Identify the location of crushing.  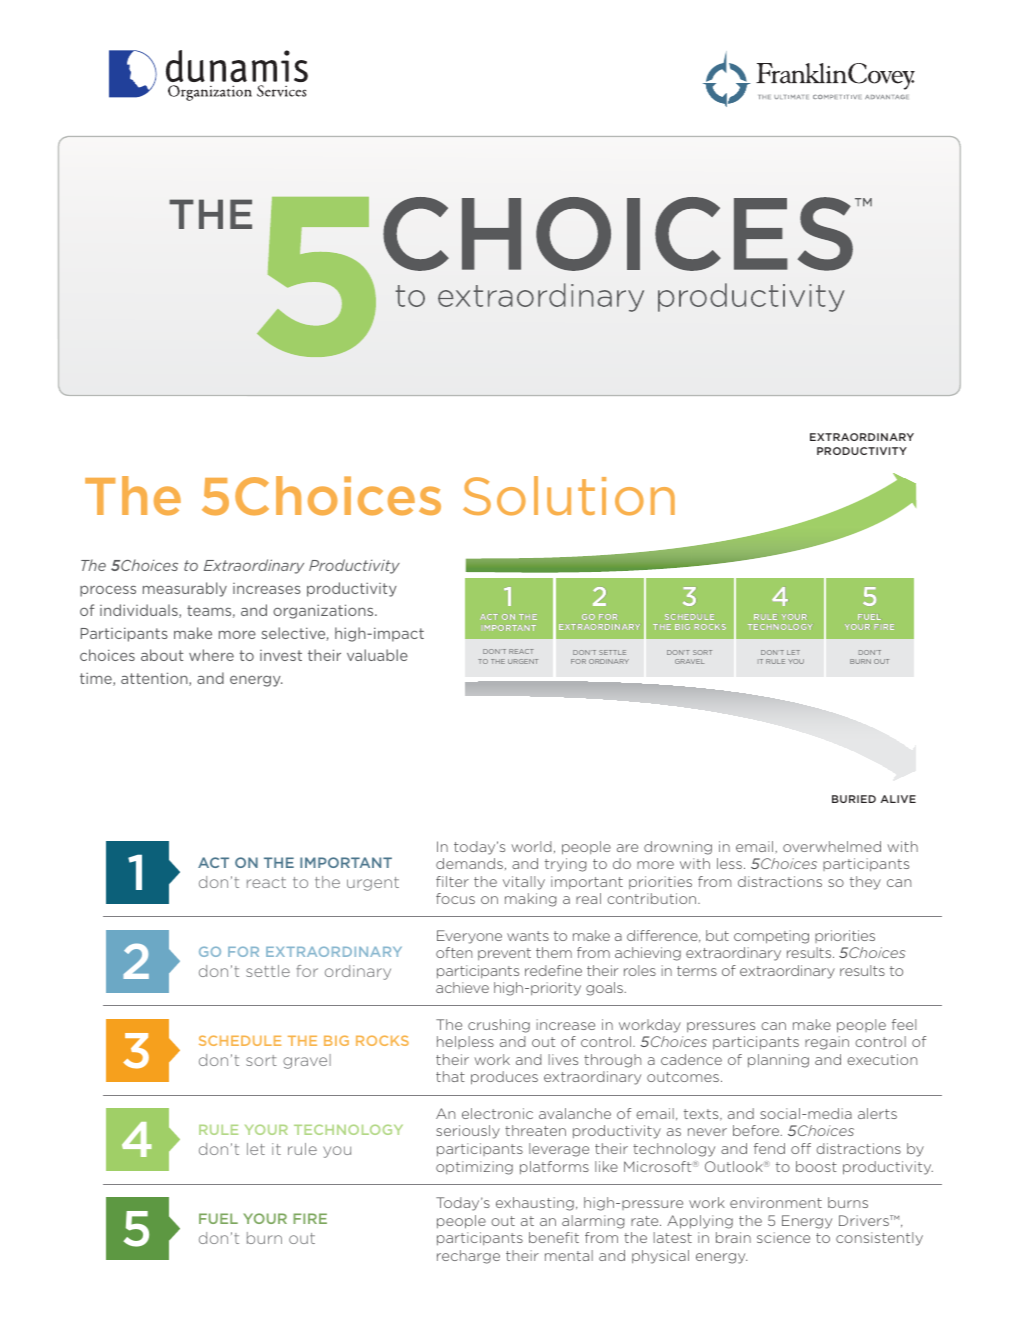
(499, 1026).
